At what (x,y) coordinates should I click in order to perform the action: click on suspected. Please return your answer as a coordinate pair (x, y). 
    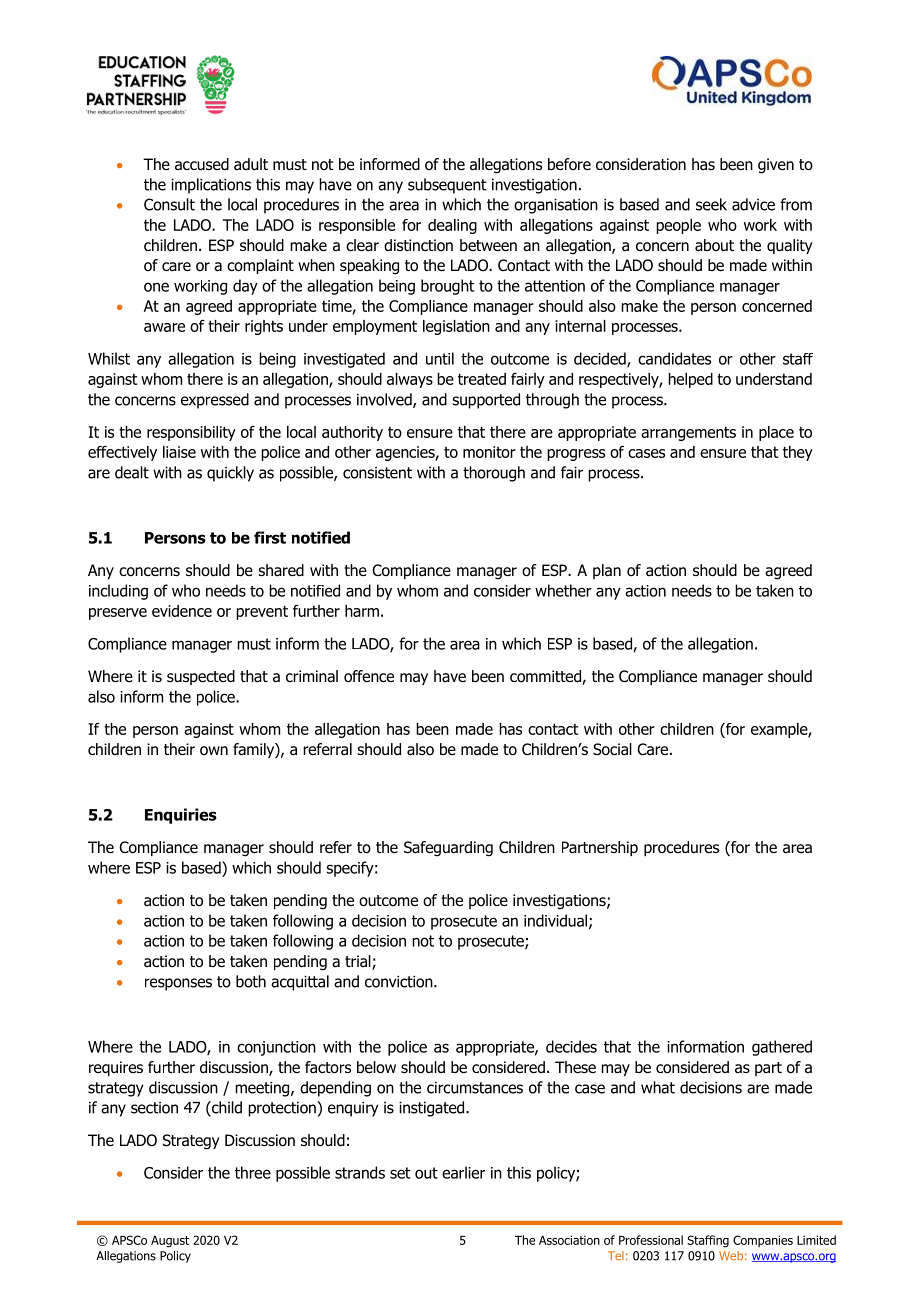
    Looking at the image, I should click on (201, 677).
